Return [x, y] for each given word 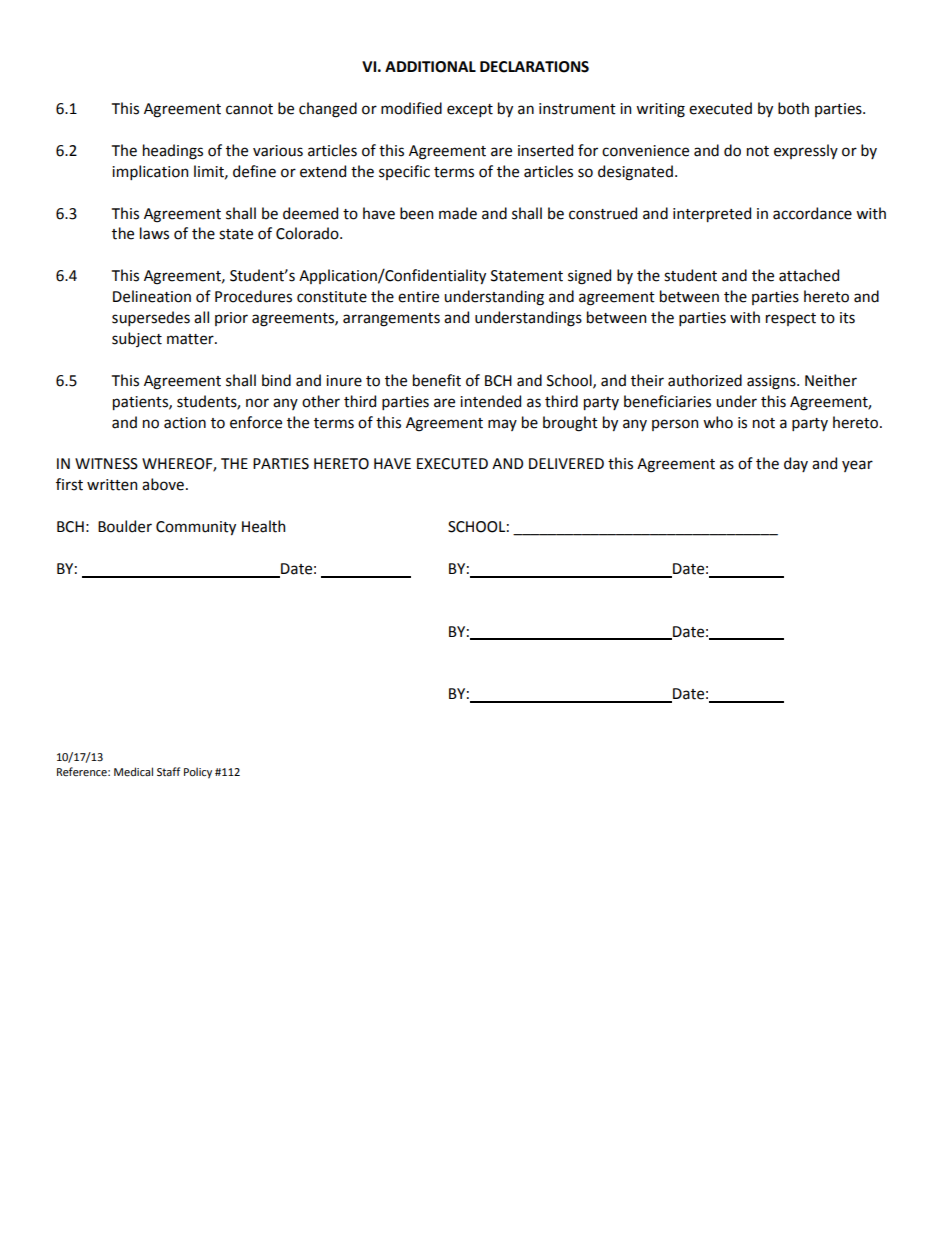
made [458, 213]
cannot [249, 109]
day [796, 464]
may [502, 425]
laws [154, 233]
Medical [133, 771]
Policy [198, 773]
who [718, 422]
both [793, 108]
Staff [168, 771]
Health [263, 526]
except [470, 110]
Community [196, 528]
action [185, 423]
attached [809, 275]
